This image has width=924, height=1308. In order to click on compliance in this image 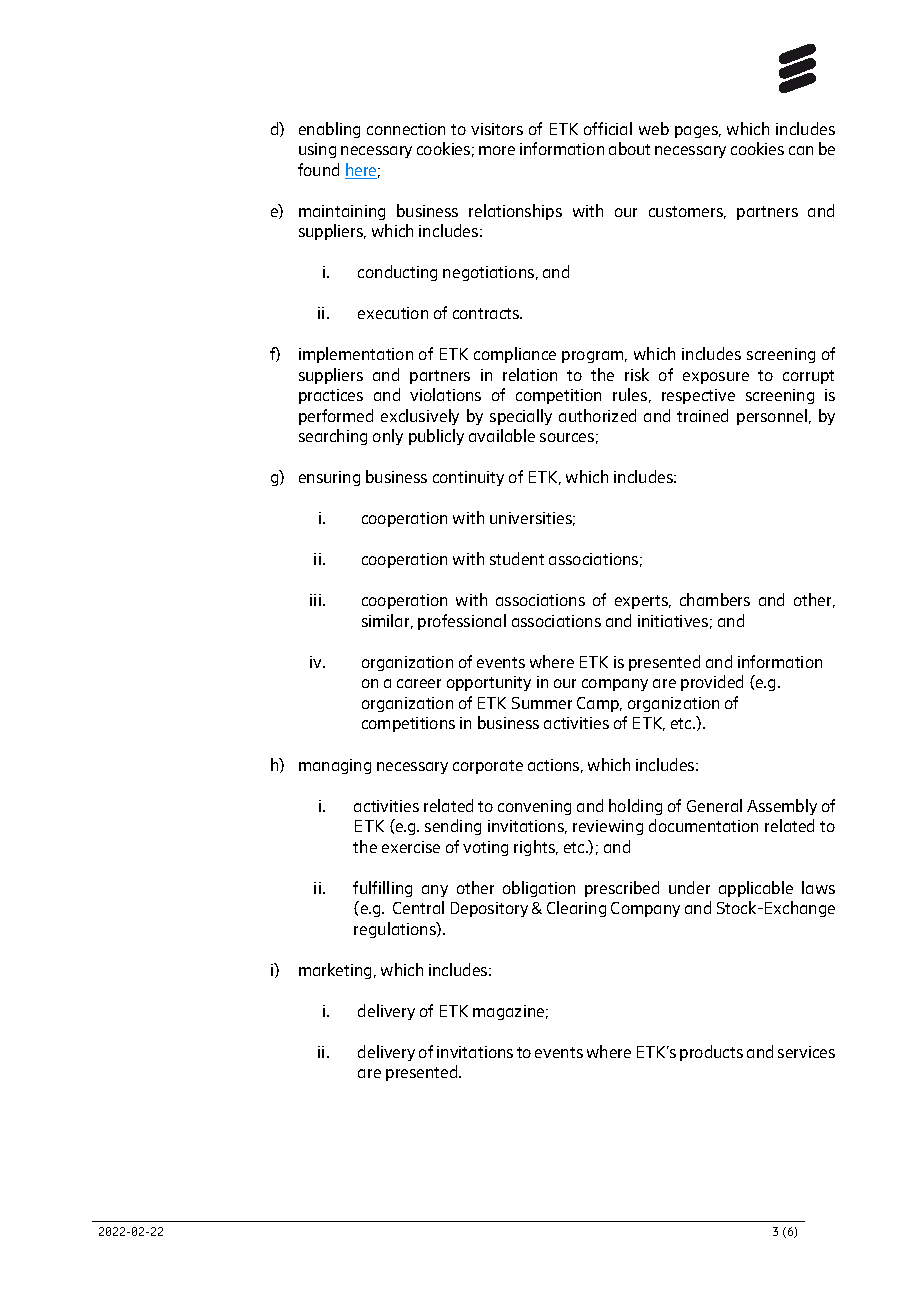, I will do `click(515, 355)`.
